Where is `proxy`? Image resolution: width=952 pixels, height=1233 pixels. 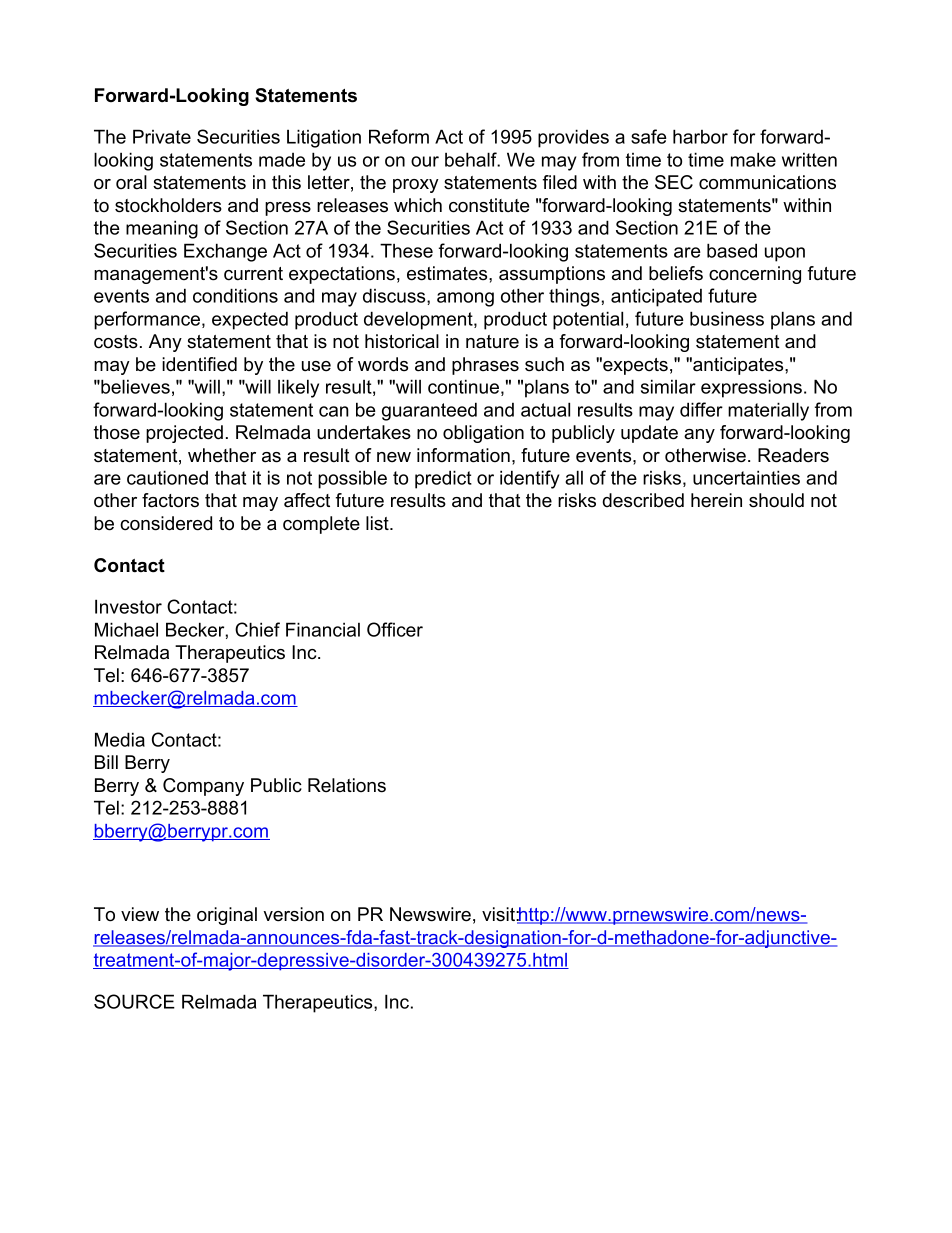 proxy is located at coordinates (416, 186).
